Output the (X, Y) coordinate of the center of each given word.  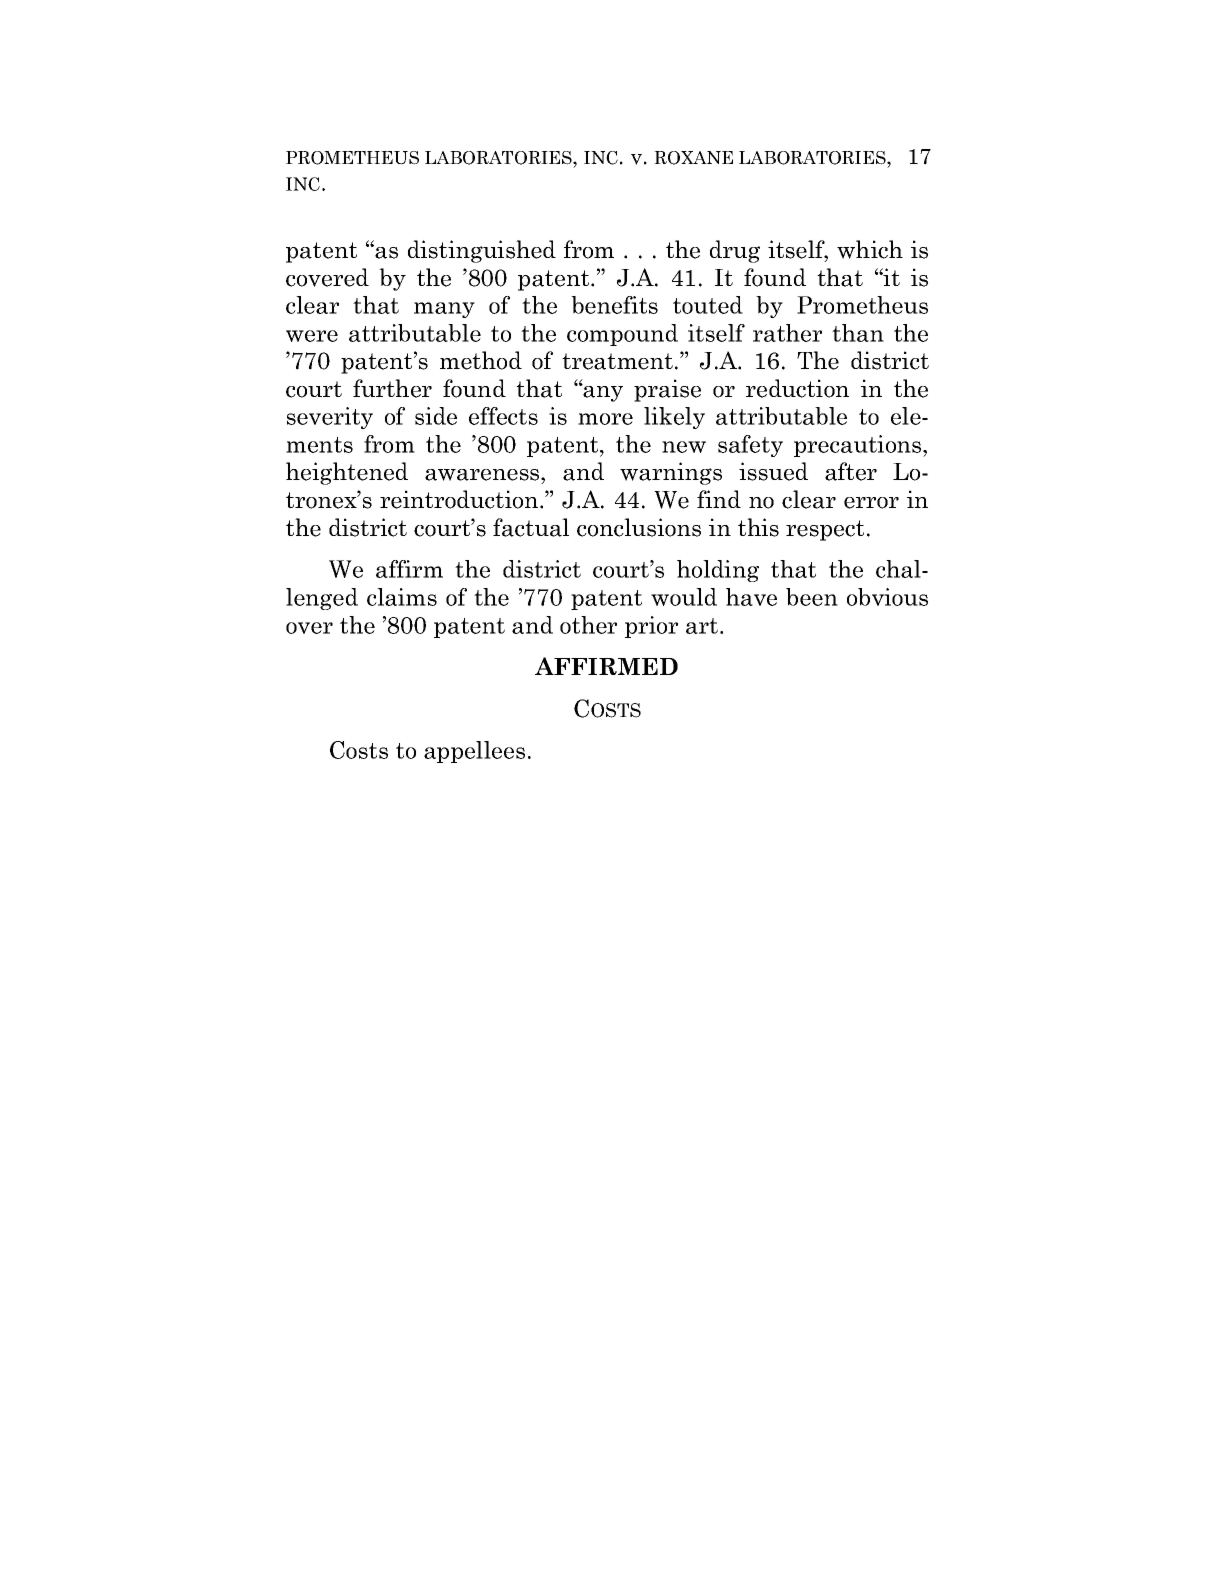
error (871, 503)
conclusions (639, 527)
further (392, 388)
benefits (614, 305)
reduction (797, 388)
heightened (347, 473)
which (870, 249)
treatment (617, 361)
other (588, 625)
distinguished (482, 251)
